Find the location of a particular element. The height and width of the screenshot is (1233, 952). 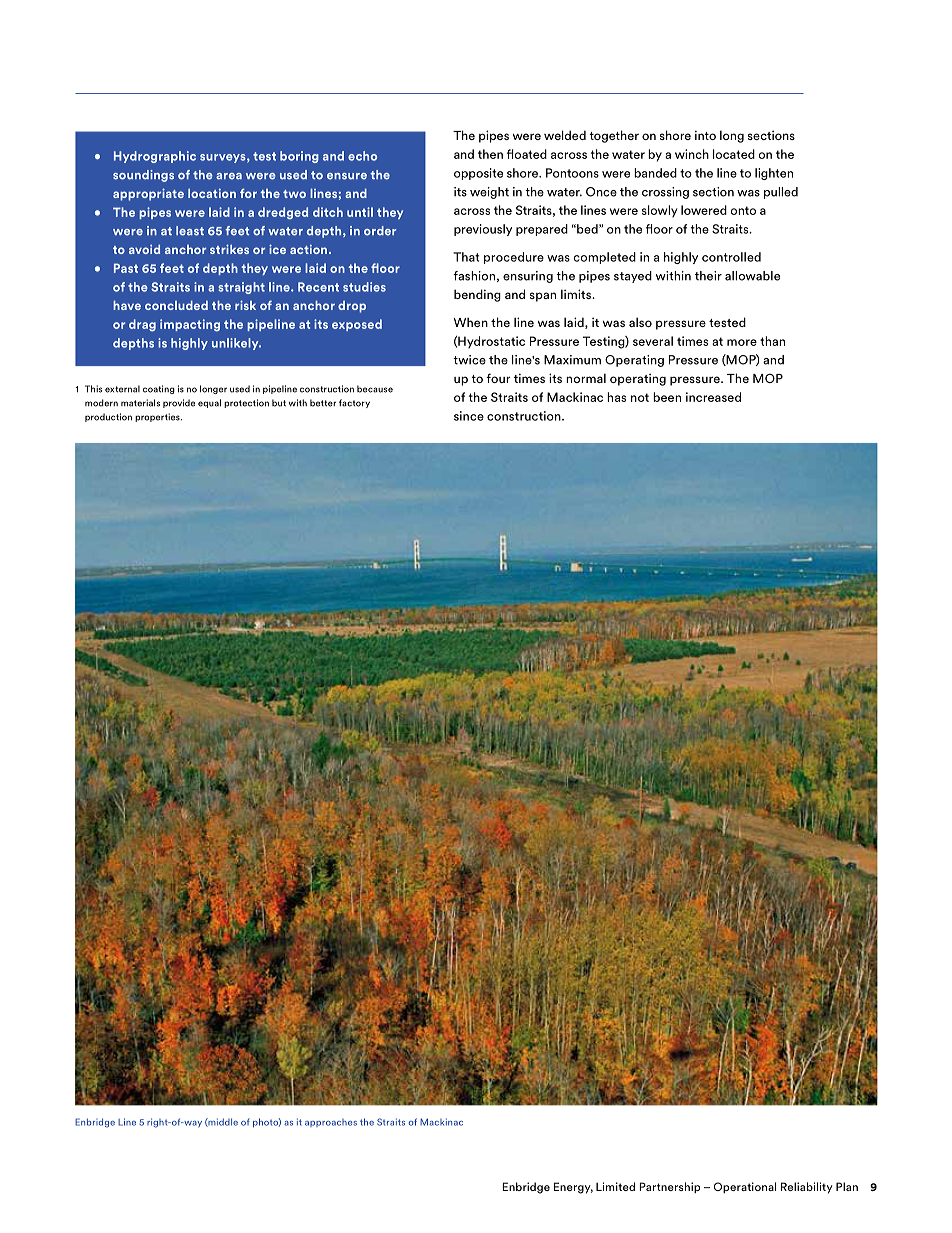

opposite is located at coordinates (478, 174).
